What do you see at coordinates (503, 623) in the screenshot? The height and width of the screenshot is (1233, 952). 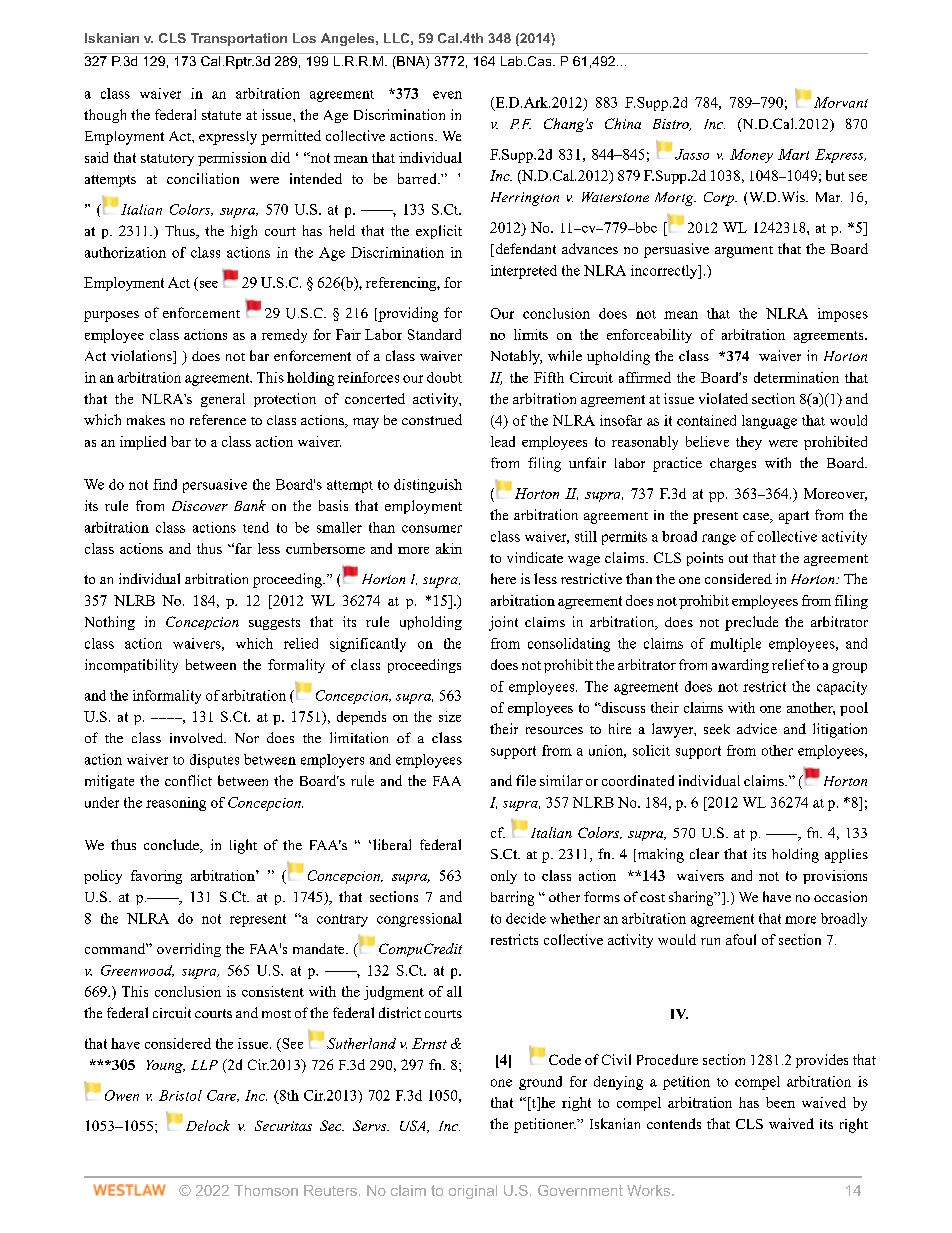 I see `joint` at bounding box center [503, 623].
